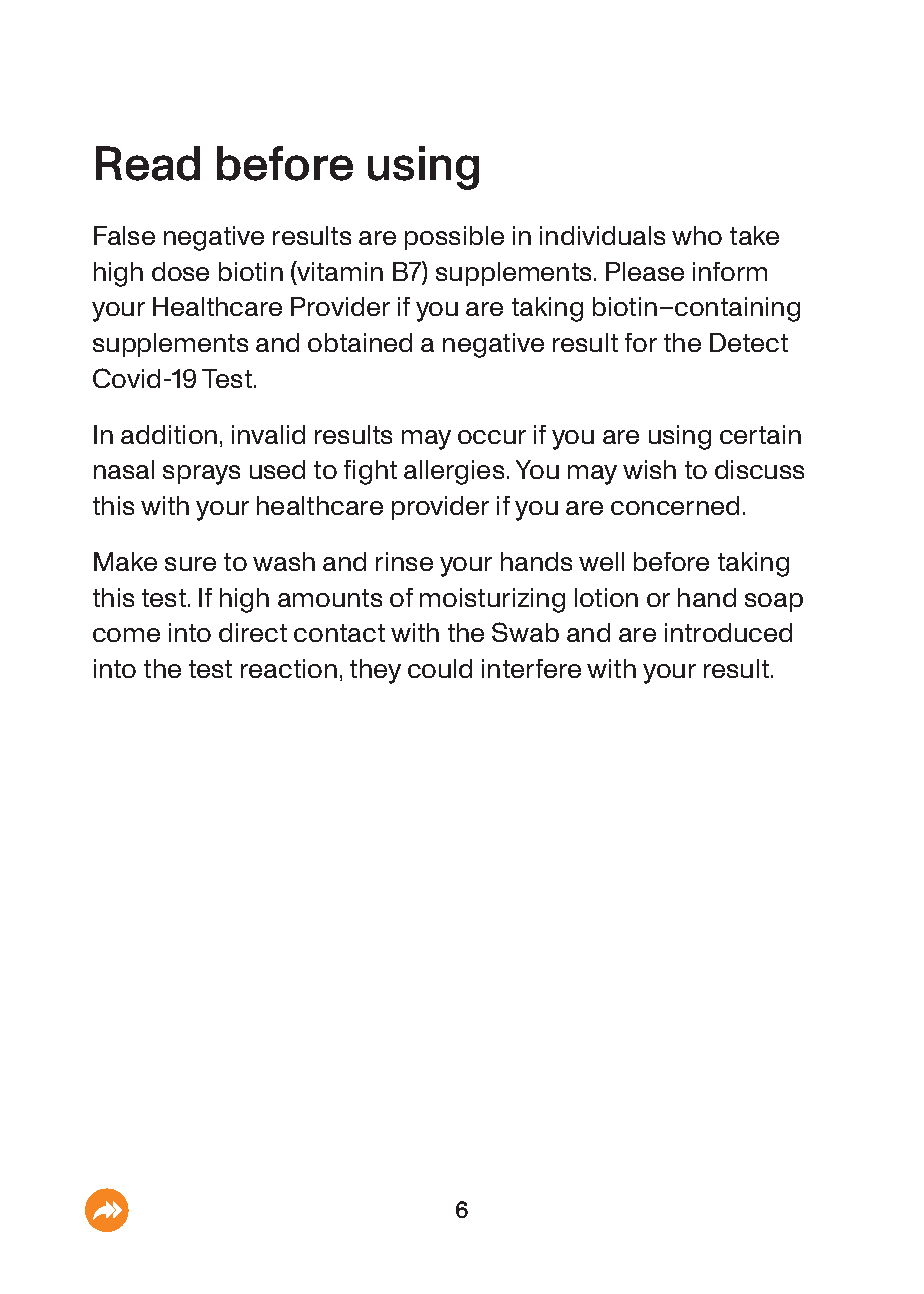 This screenshot has height=1294, width=924. What do you see at coordinates (253, 632) in the screenshot?
I see `direct` at bounding box center [253, 632].
